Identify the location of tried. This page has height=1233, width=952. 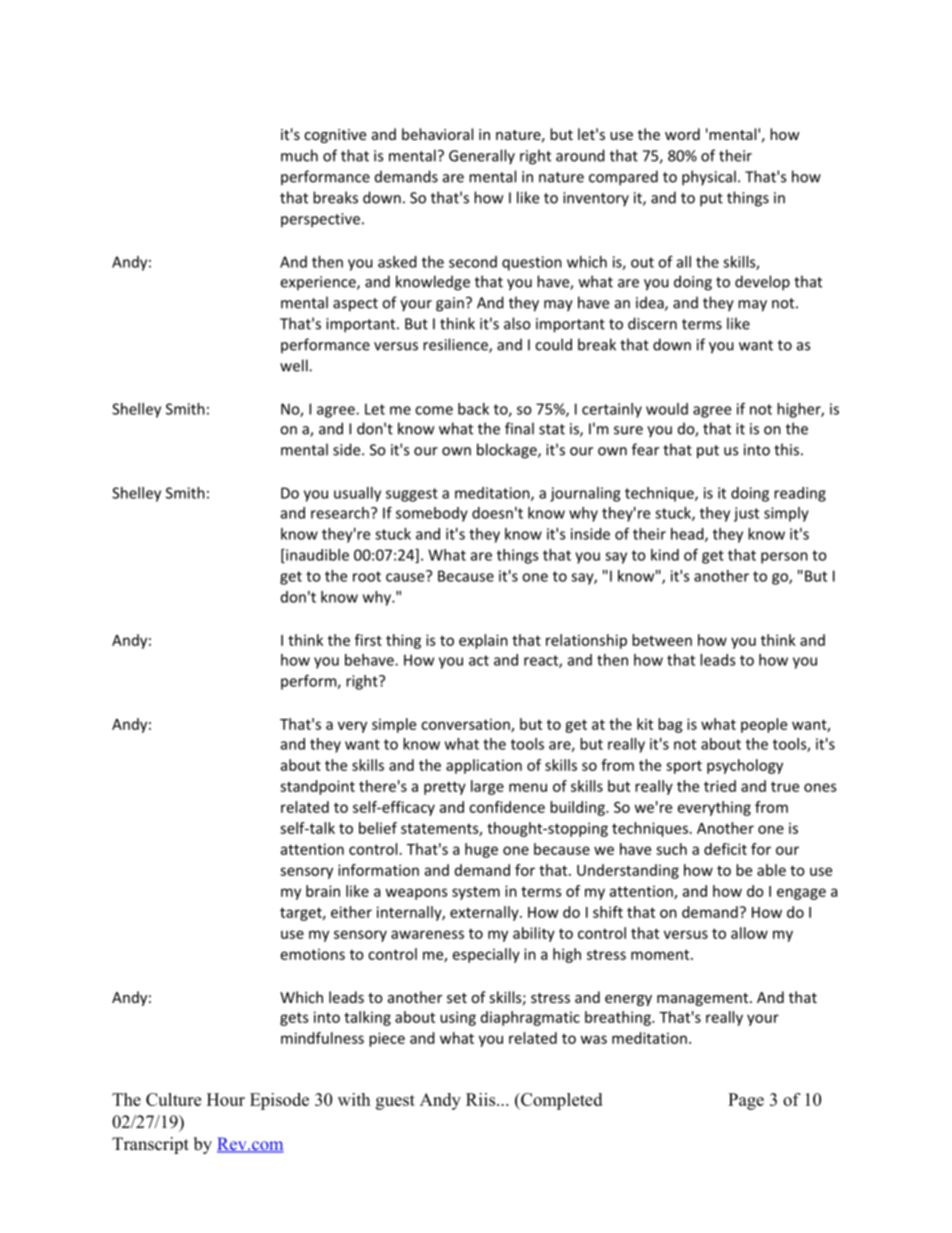
(720, 786).
